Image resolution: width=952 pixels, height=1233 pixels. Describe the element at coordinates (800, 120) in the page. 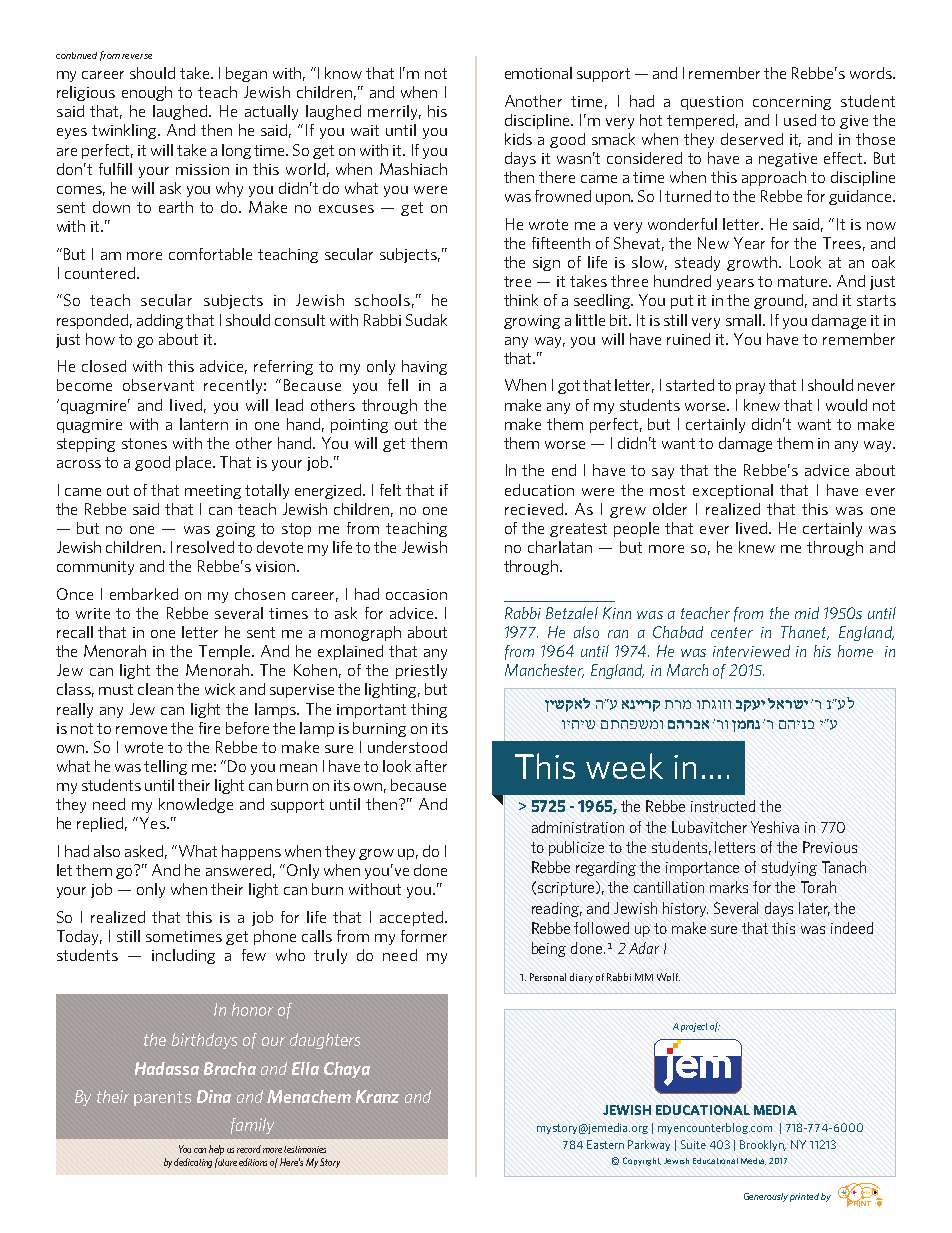

I see `used` at that location.
